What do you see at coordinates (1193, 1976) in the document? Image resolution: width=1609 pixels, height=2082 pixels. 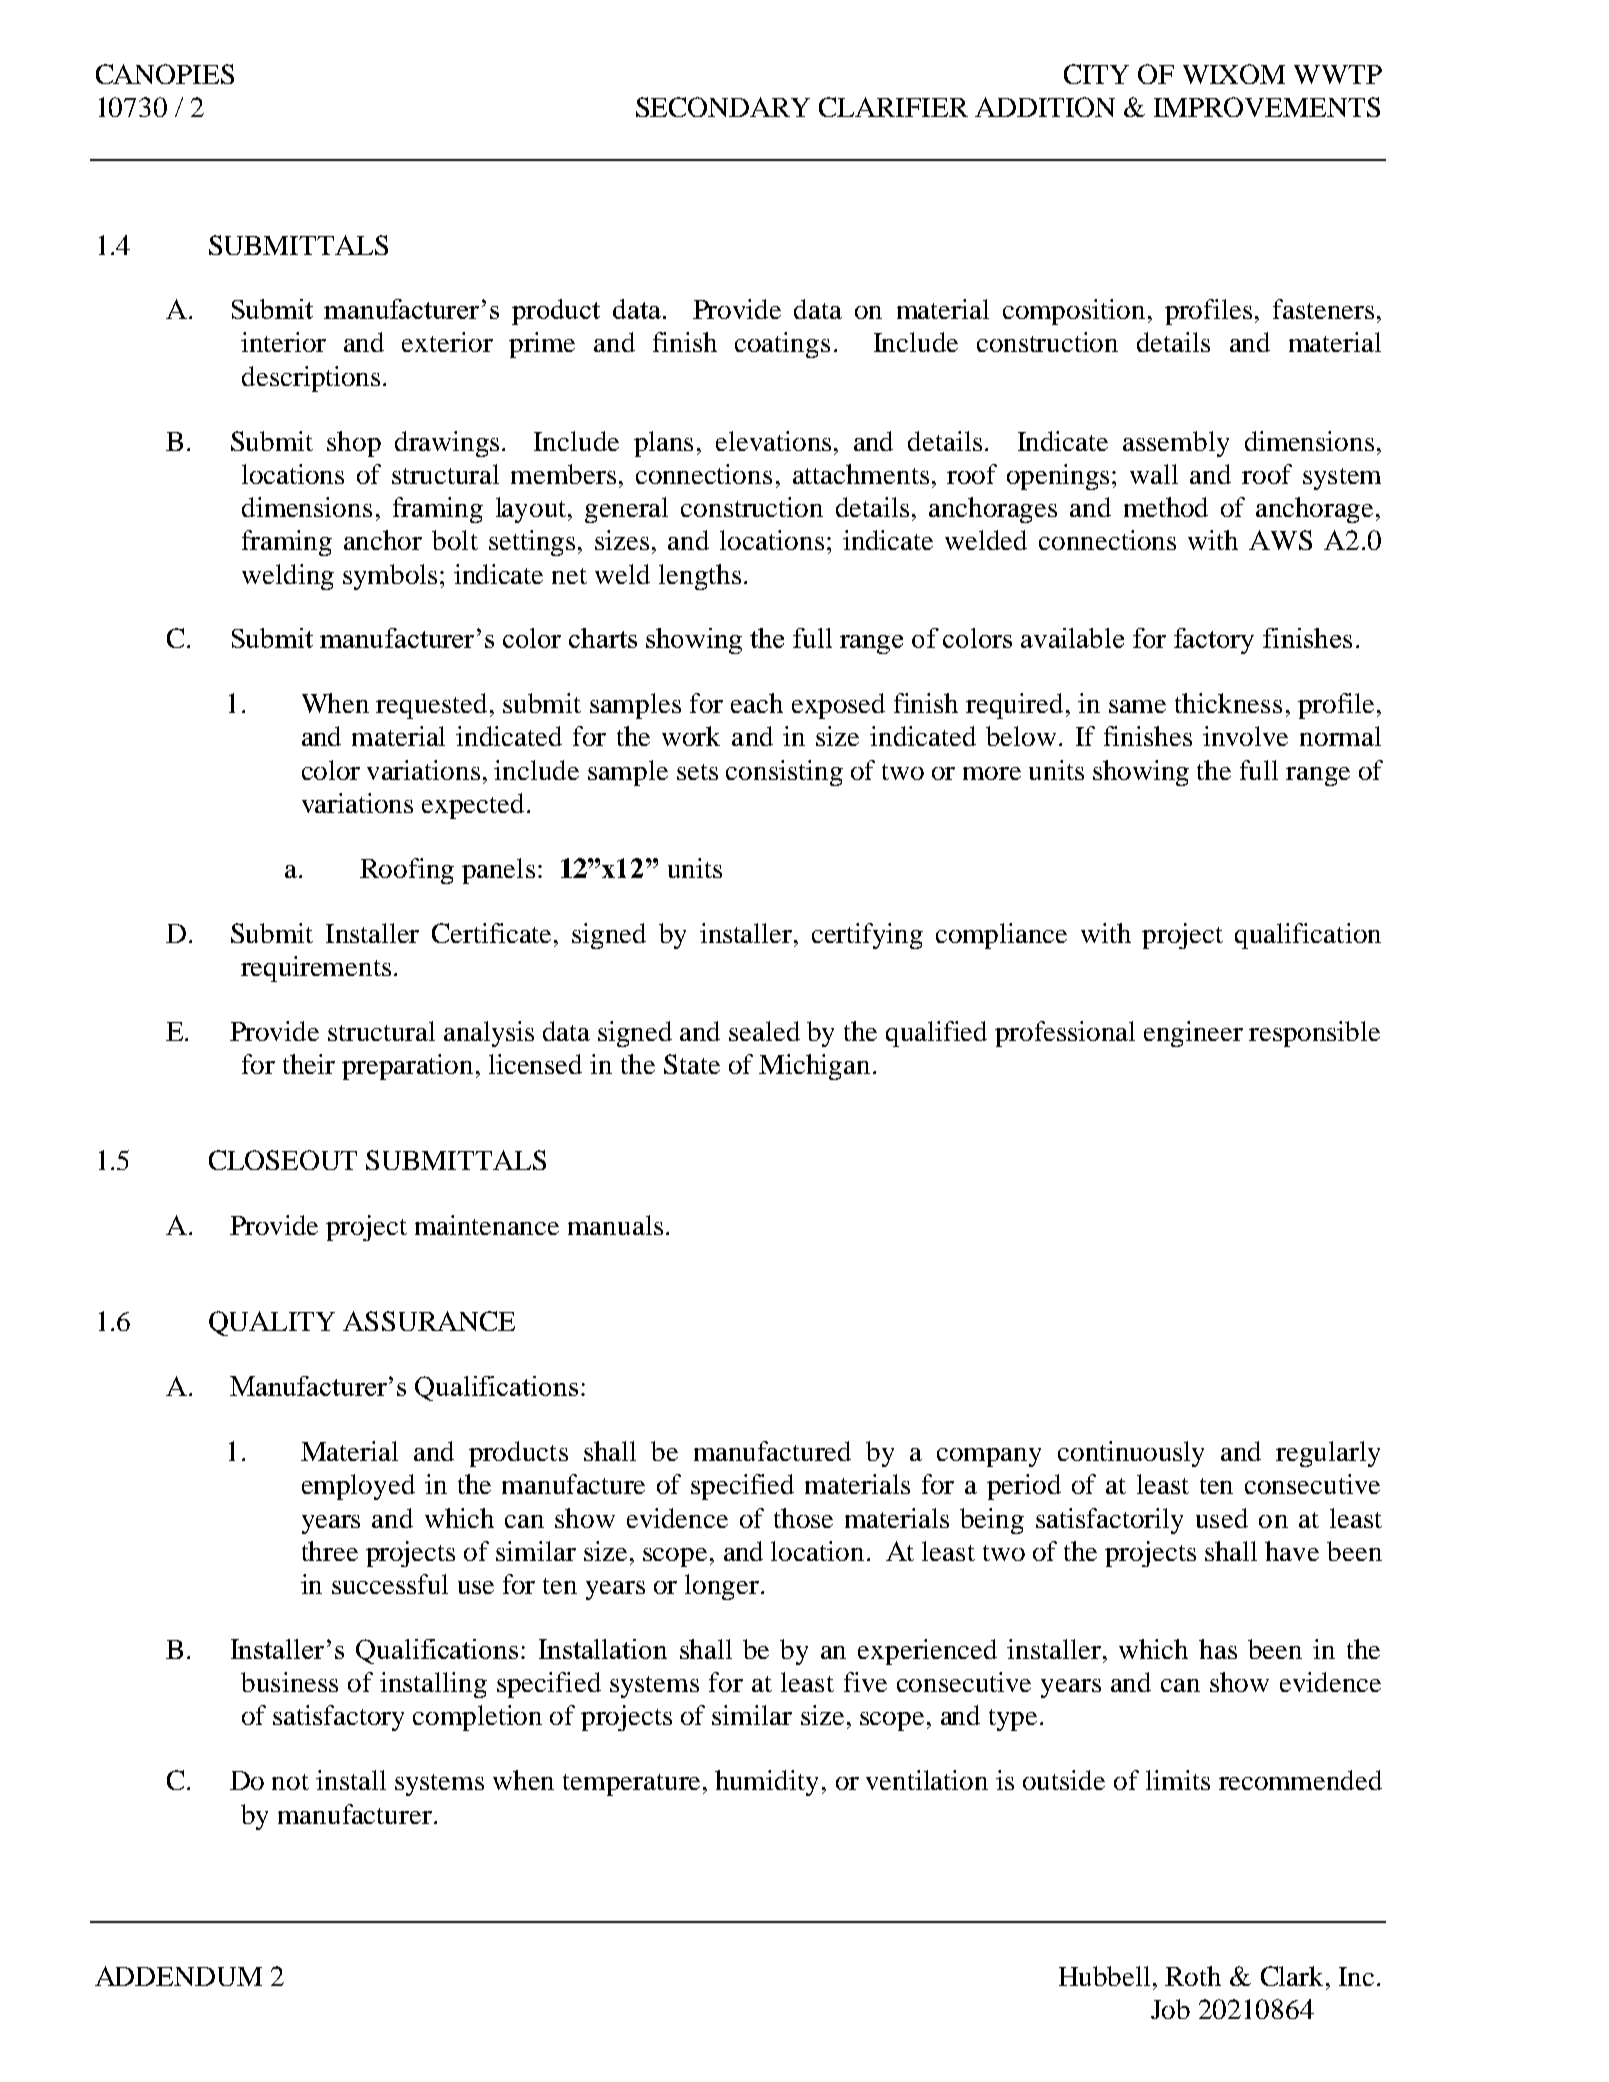 I see `Roth` at bounding box center [1193, 1976].
